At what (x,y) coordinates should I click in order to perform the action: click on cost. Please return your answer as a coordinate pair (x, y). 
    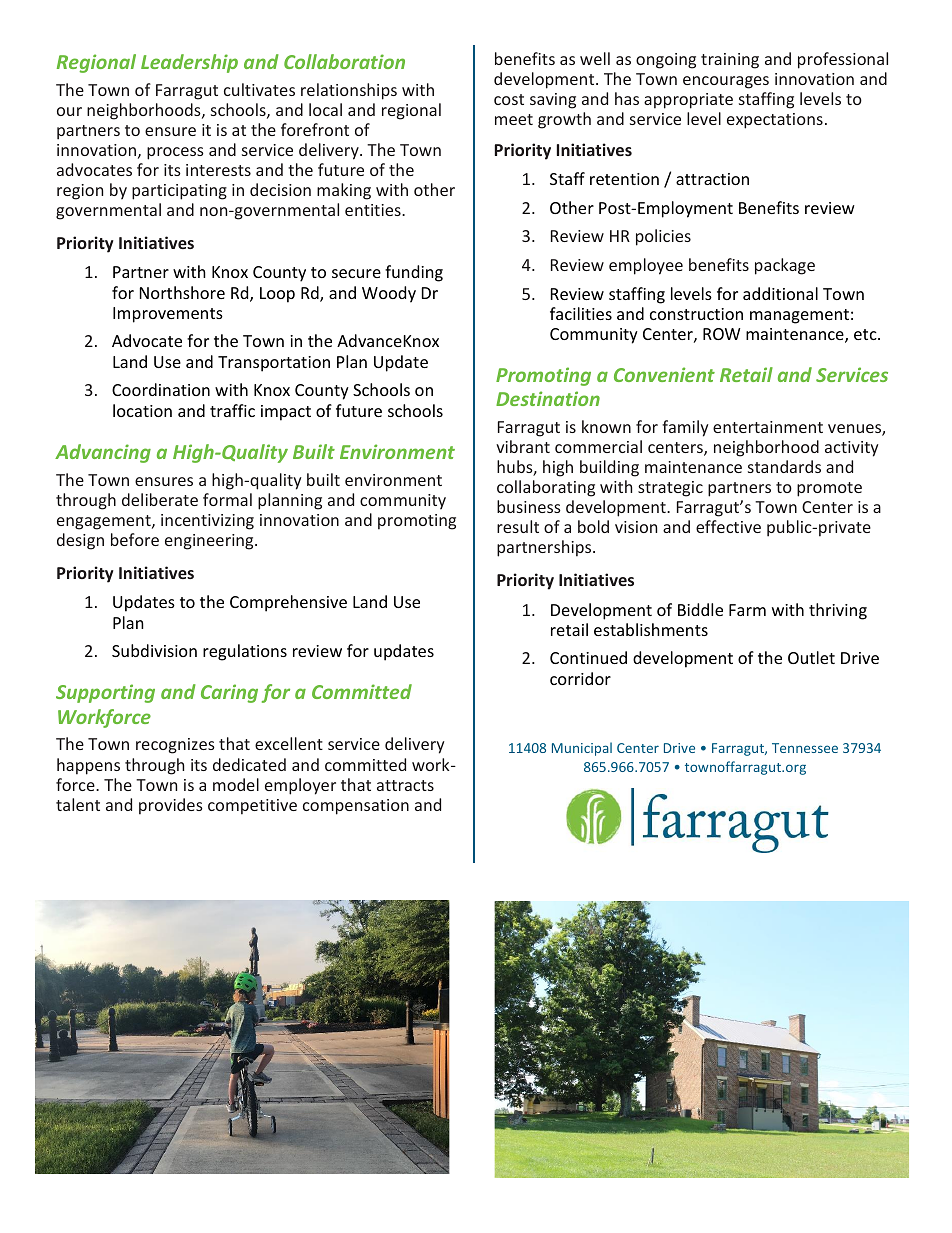
    Looking at the image, I should click on (509, 99).
